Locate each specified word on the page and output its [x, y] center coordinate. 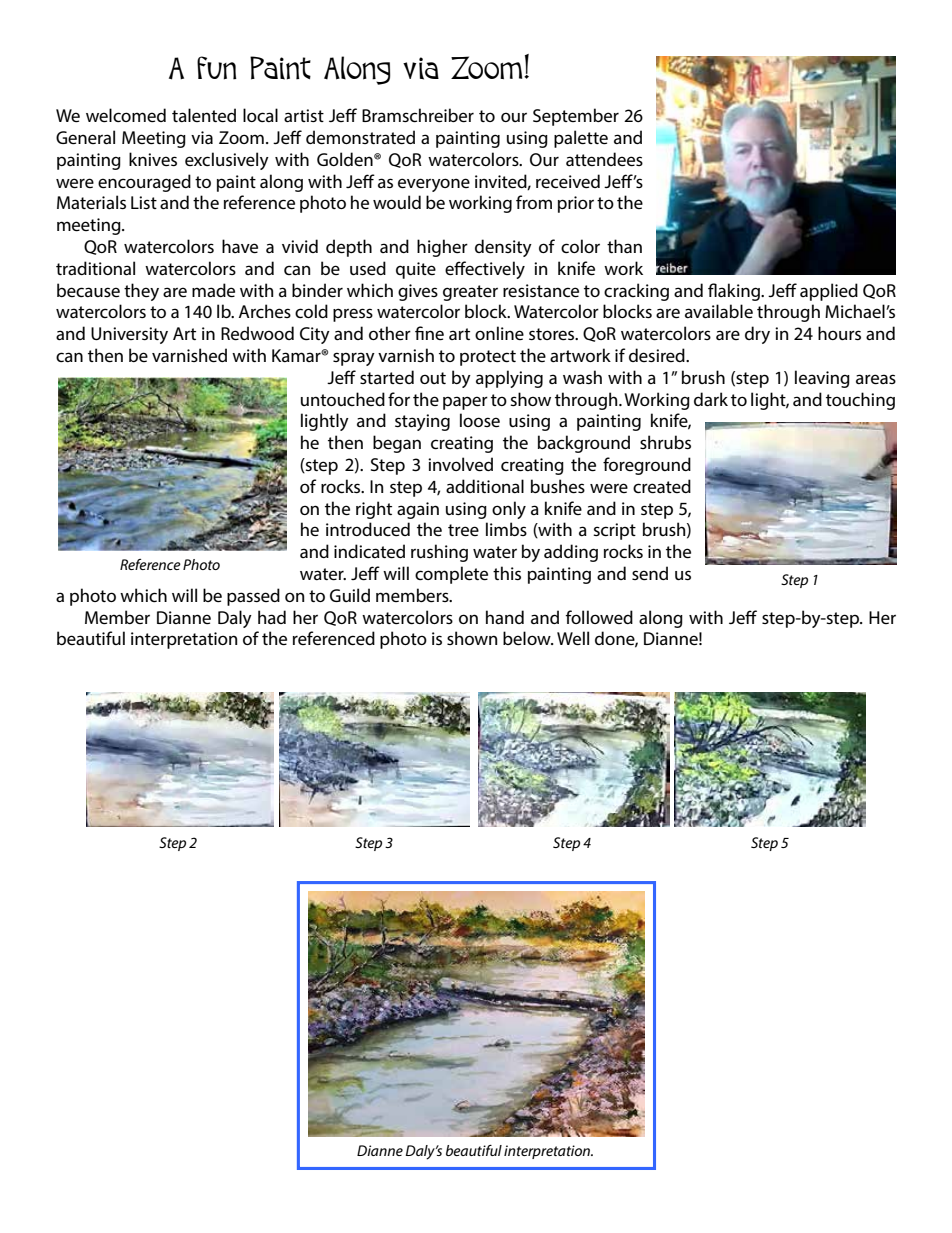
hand [505, 617]
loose [480, 420]
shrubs [665, 442]
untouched [343, 399]
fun [217, 68]
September [576, 117]
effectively [485, 270]
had [272, 617]
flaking [735, 292]
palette [581, 139]
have [240, 246]
